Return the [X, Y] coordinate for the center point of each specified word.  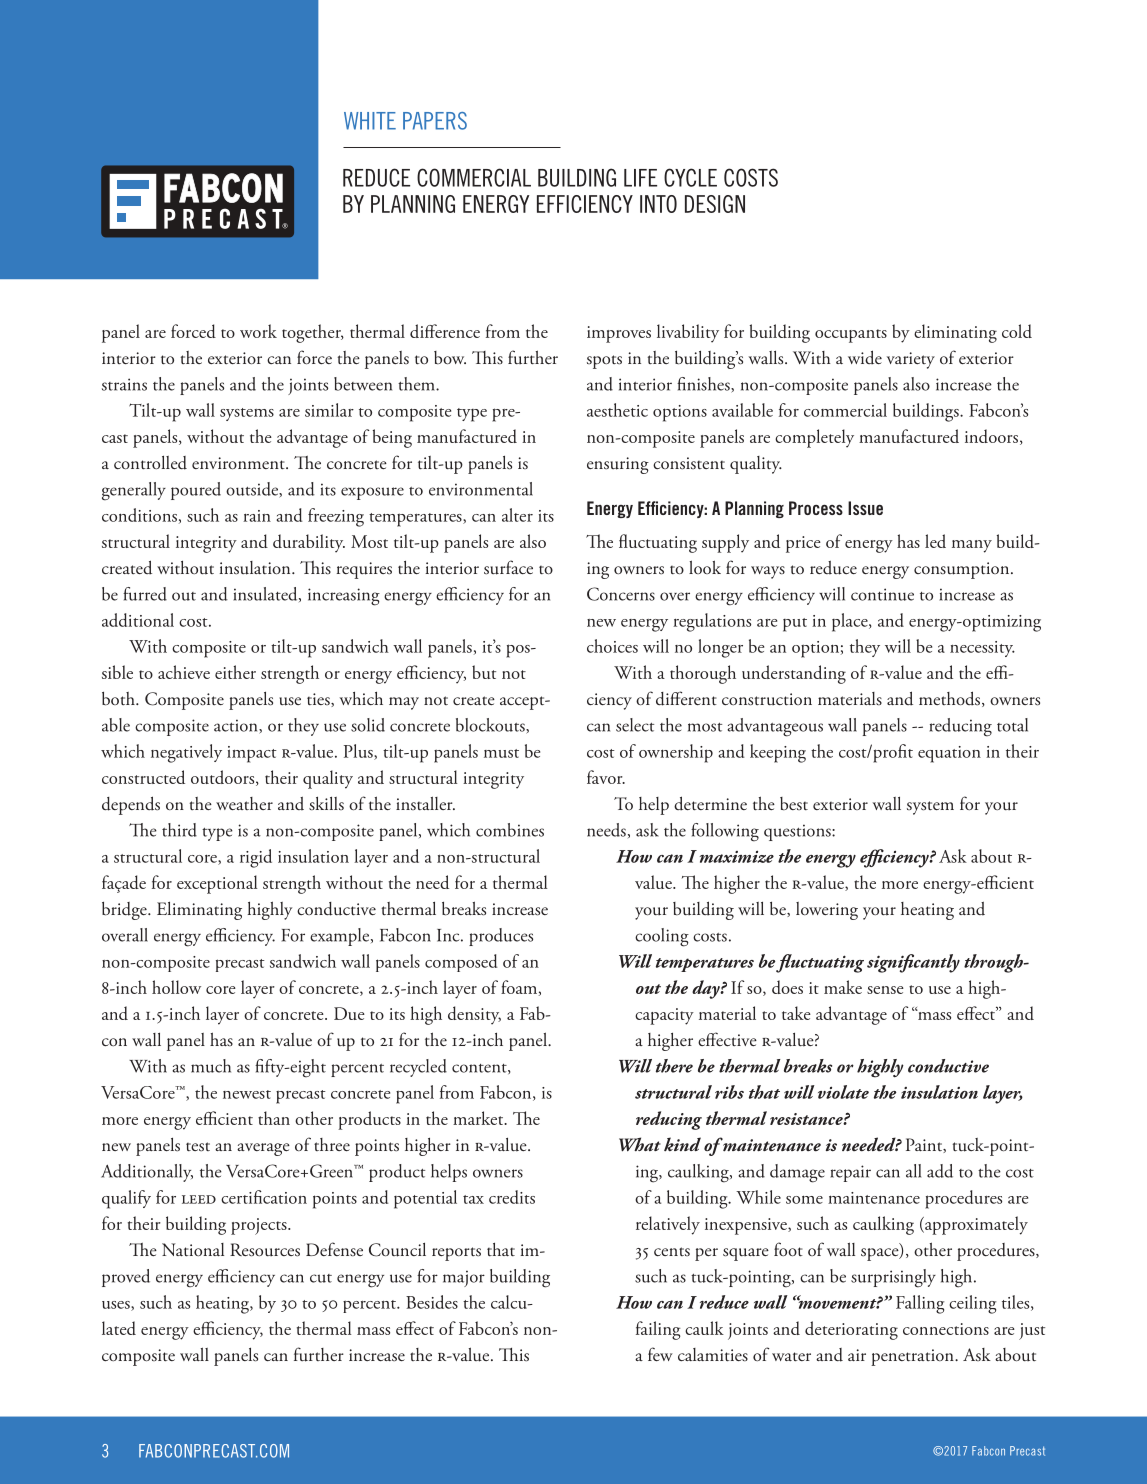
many [972, 546]
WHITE [370, 121]
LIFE [640, 178]
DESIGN [715, 204]
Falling [920, 1304]
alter [517, 515]
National [193, 1250]
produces [501, 937]
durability [309, 543]
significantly [913, 963]
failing [658, 1330]
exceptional [217, 884]
